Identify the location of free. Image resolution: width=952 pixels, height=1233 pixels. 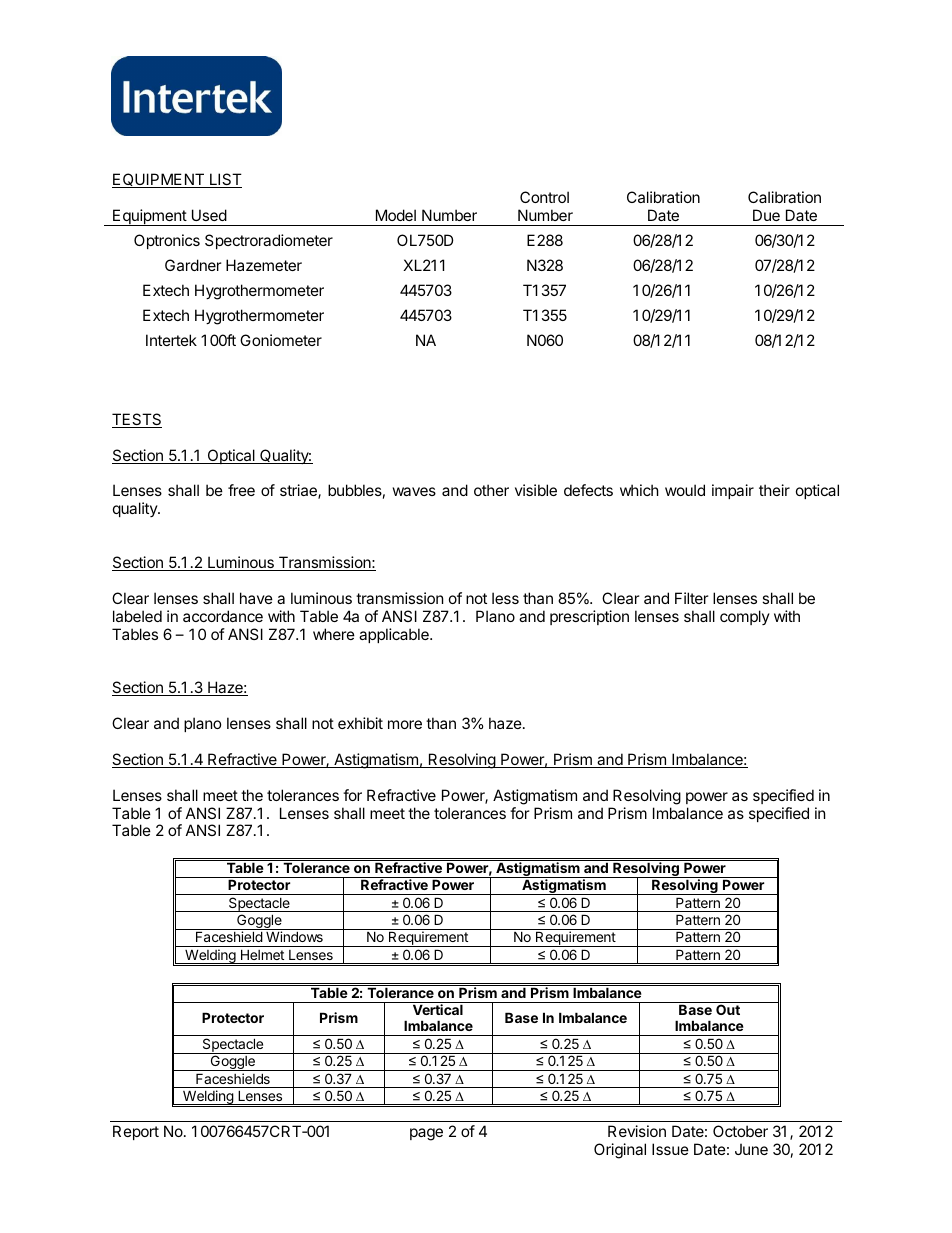
(241, 490).
